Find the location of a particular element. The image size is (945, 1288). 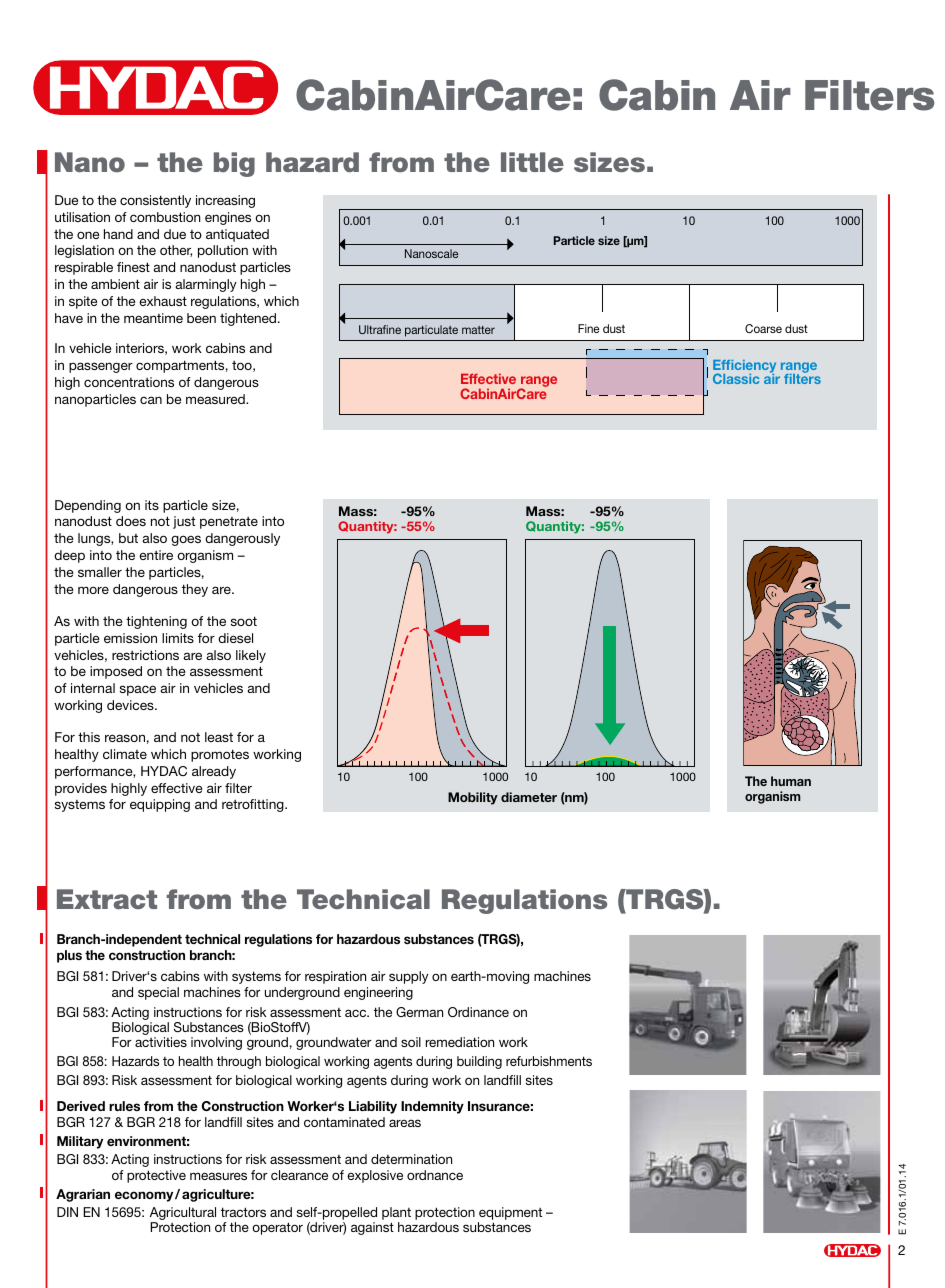

supply is located at coordinates (408, 977).
